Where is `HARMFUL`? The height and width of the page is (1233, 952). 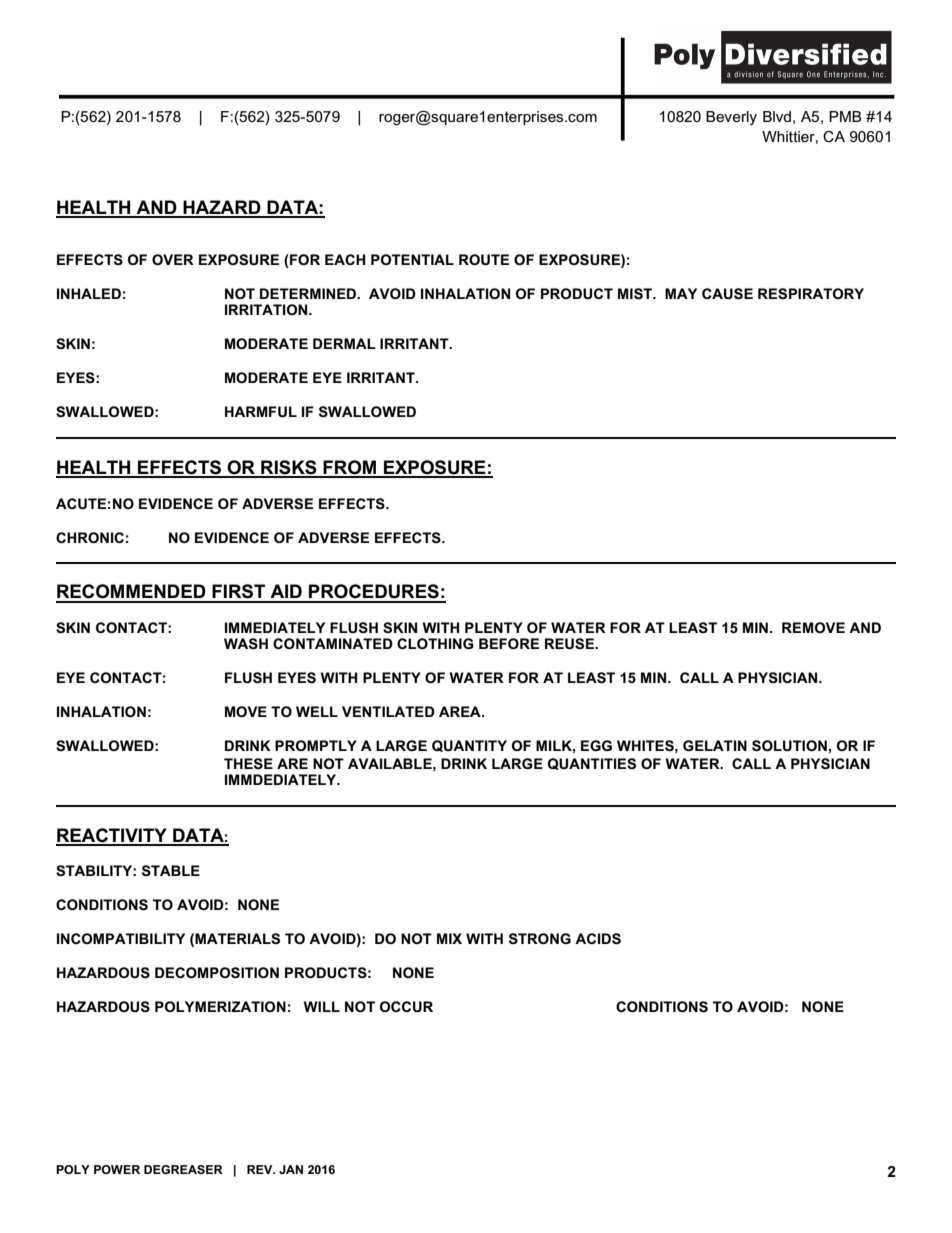 HARMFUL is located at coordinates (261, 411).
